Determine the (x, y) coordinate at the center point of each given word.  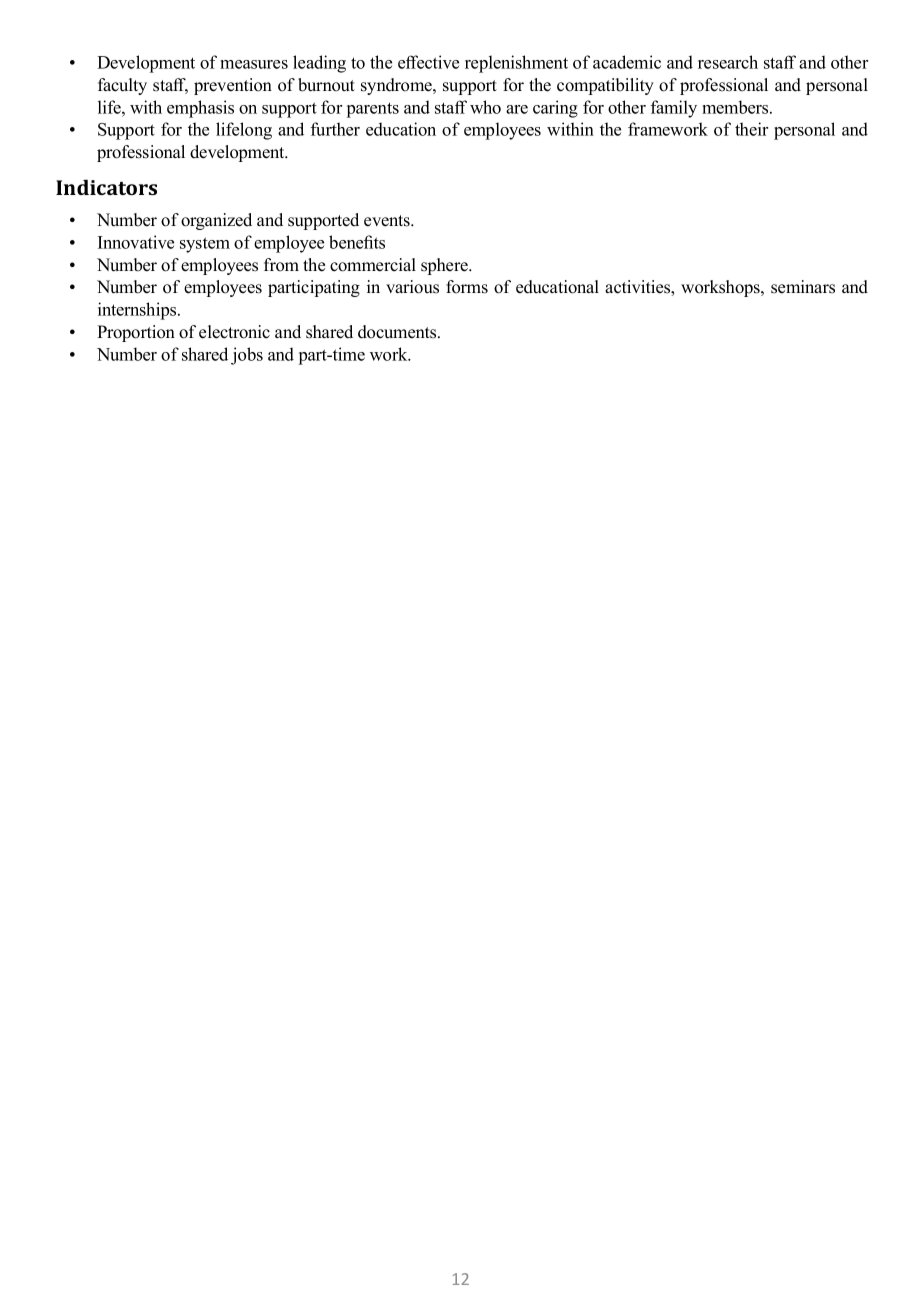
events (388, 221)
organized (216, 221)
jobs (247, 356)
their (751, 129)
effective (428, 62)
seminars (803, 287)
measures (254, 64)
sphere (445, 266)
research (728, 62)
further (335, 129)
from (281, 265)
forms (467, 287)
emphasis (200, 109)
